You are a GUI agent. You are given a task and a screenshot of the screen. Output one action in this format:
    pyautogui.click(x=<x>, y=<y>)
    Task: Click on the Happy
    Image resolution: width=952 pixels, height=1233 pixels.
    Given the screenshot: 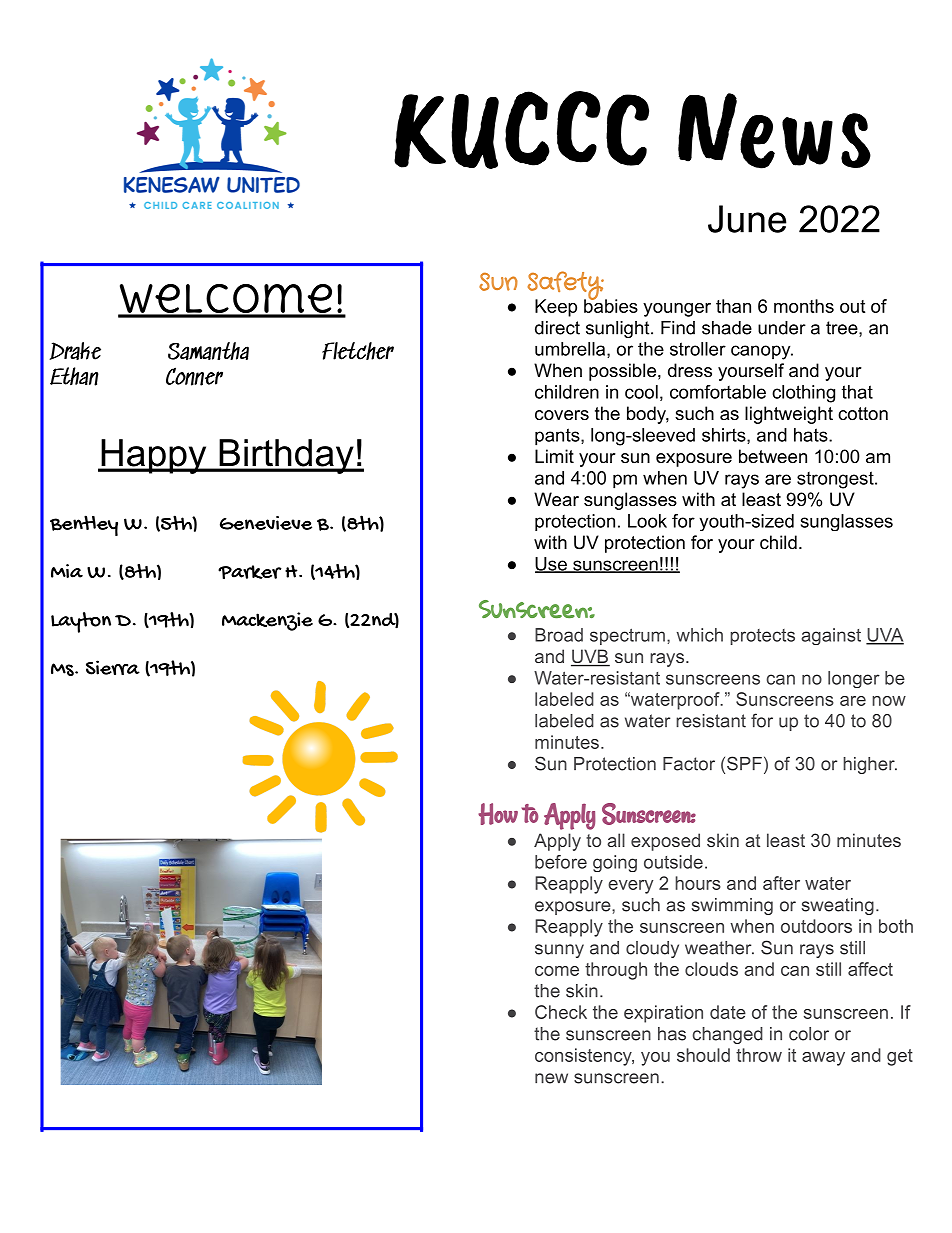 What is the action you would take?
    pyautogui.click(x=154, y=456)
